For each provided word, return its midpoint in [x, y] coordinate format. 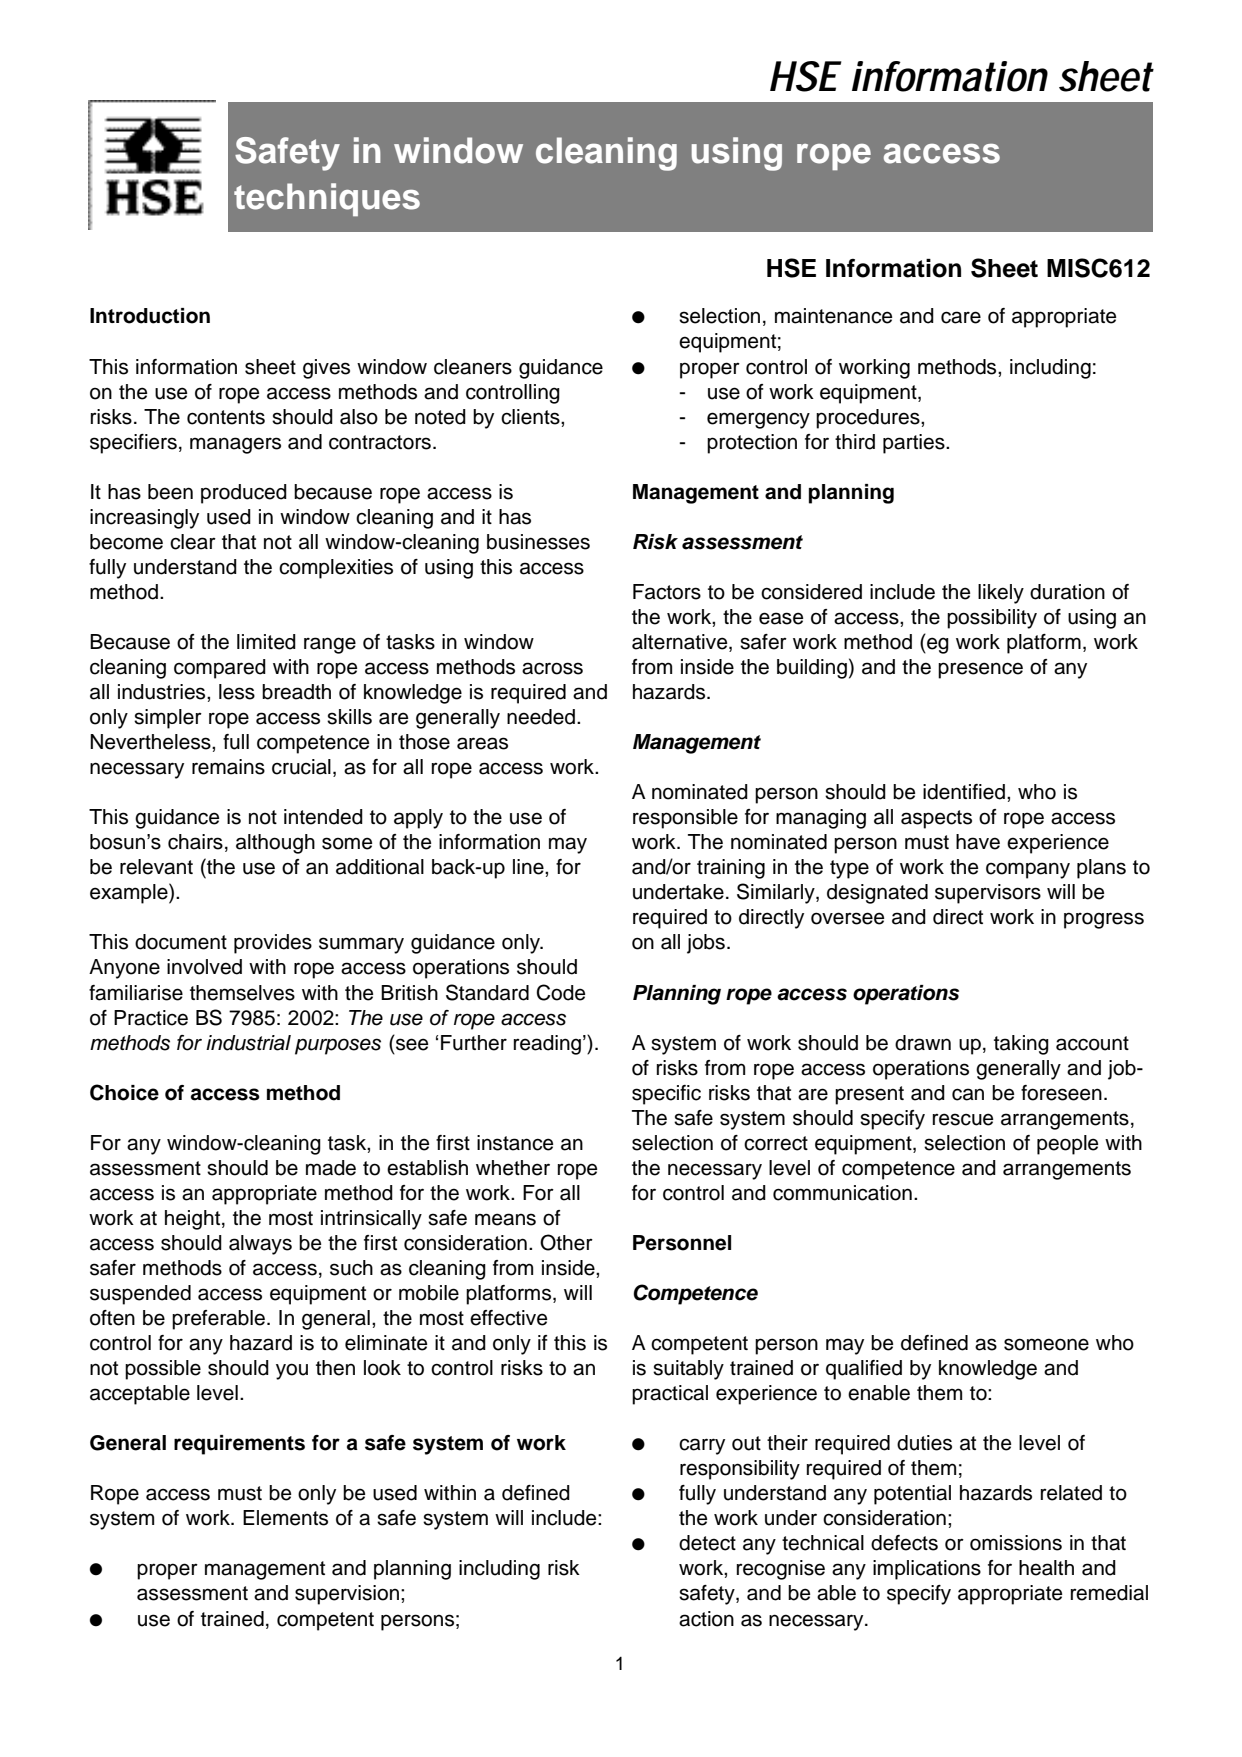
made [331, 1168]
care [961, 317]
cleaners [473, 367]
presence [980, 670]
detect [707, 1543]
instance [515, 1143]
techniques [327, 199]
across [552, 668]
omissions [1016, 1543]
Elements [285, 1518]
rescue [963, 1119]
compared [220, 669]
